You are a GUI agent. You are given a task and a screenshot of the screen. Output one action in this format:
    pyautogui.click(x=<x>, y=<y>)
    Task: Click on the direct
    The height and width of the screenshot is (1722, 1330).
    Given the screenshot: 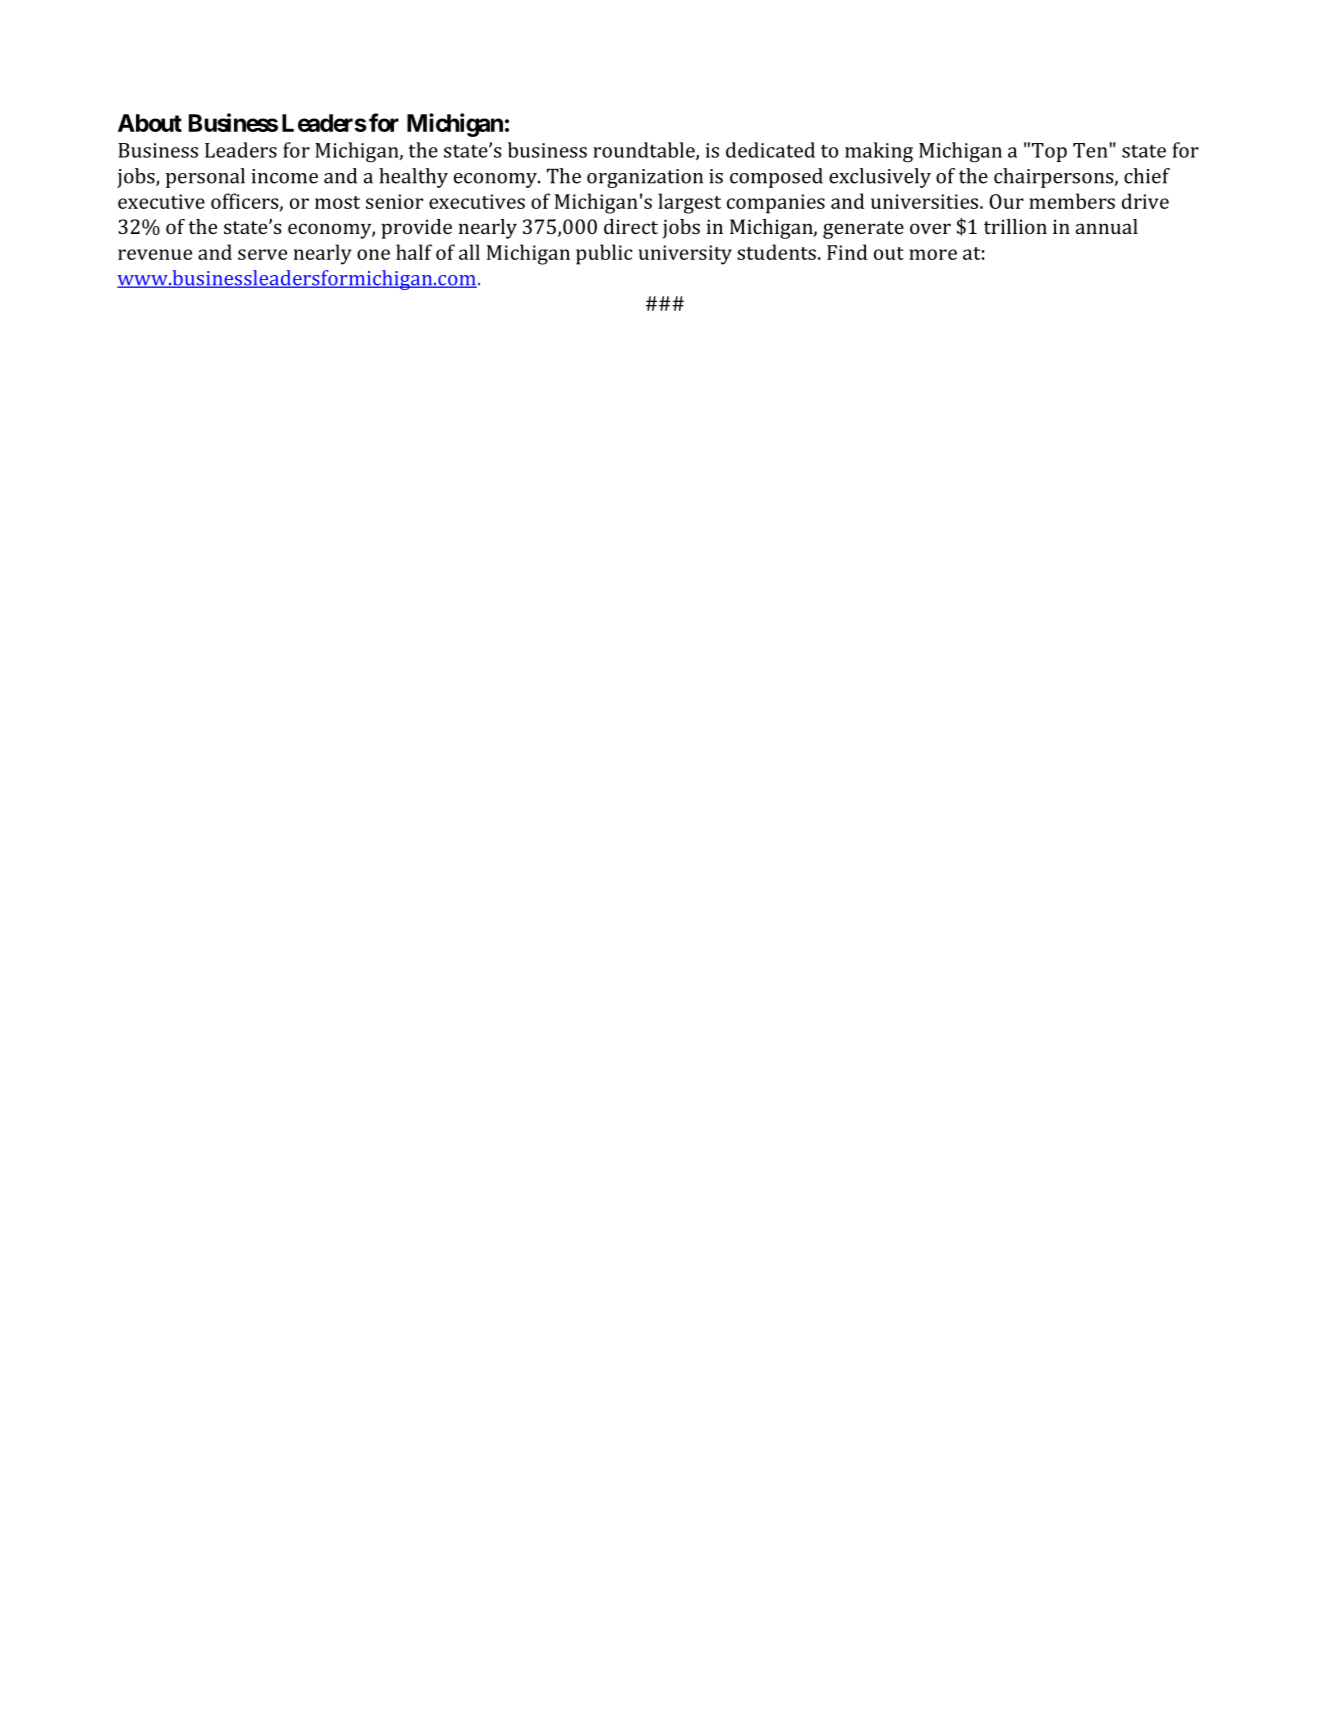 What is the action you would take?
    pyautogui.click(x=631, y=226)
